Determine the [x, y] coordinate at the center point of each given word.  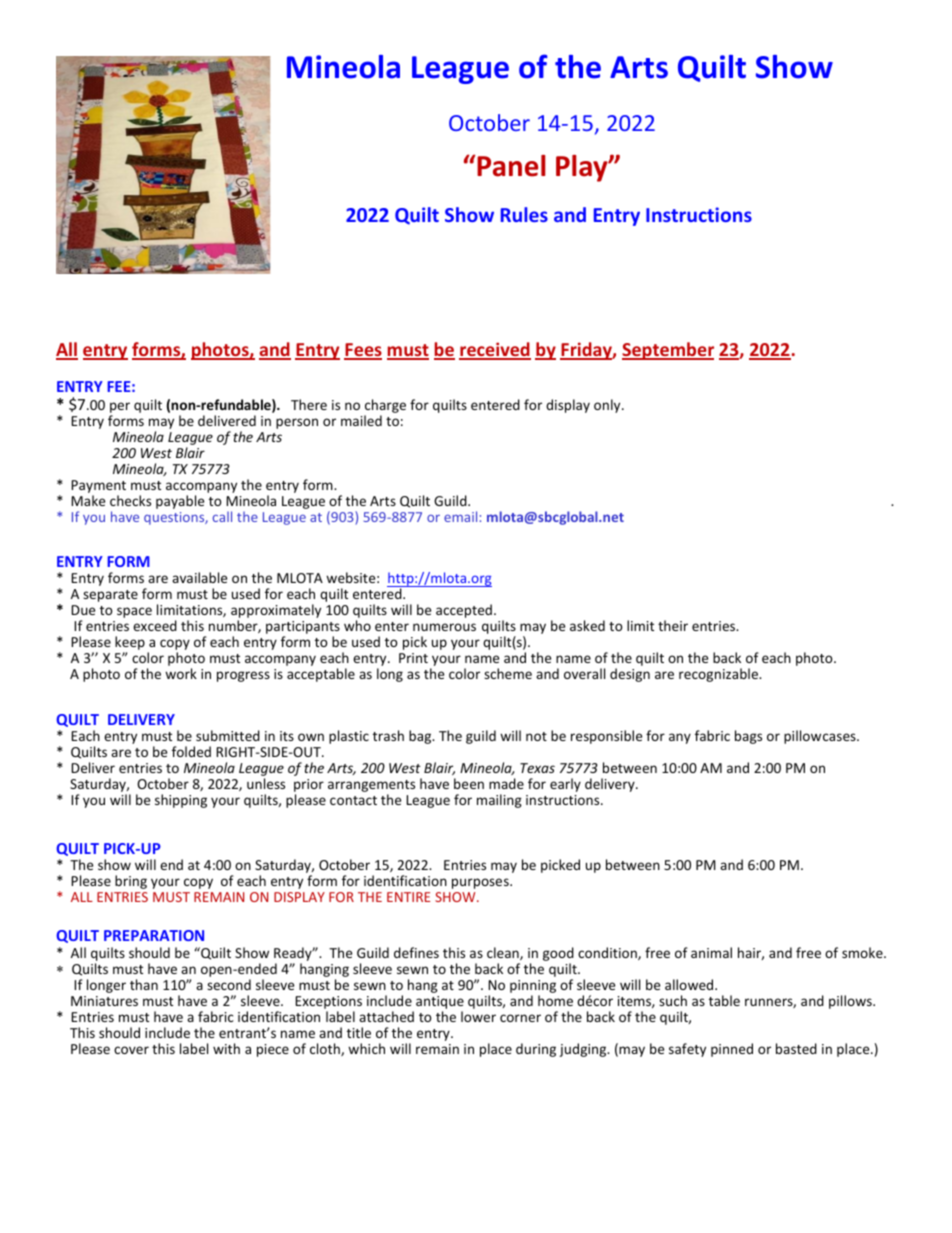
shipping [181, 801]
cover [131, 1050]
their [673, 625]
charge [385, 407]
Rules [524, 214]
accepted [464, 611]
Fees [363, 351]
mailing [499, 801]
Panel [511, 166]
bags [748, 737]
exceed [155, 625]
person [297, 423]
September [668, 351]
